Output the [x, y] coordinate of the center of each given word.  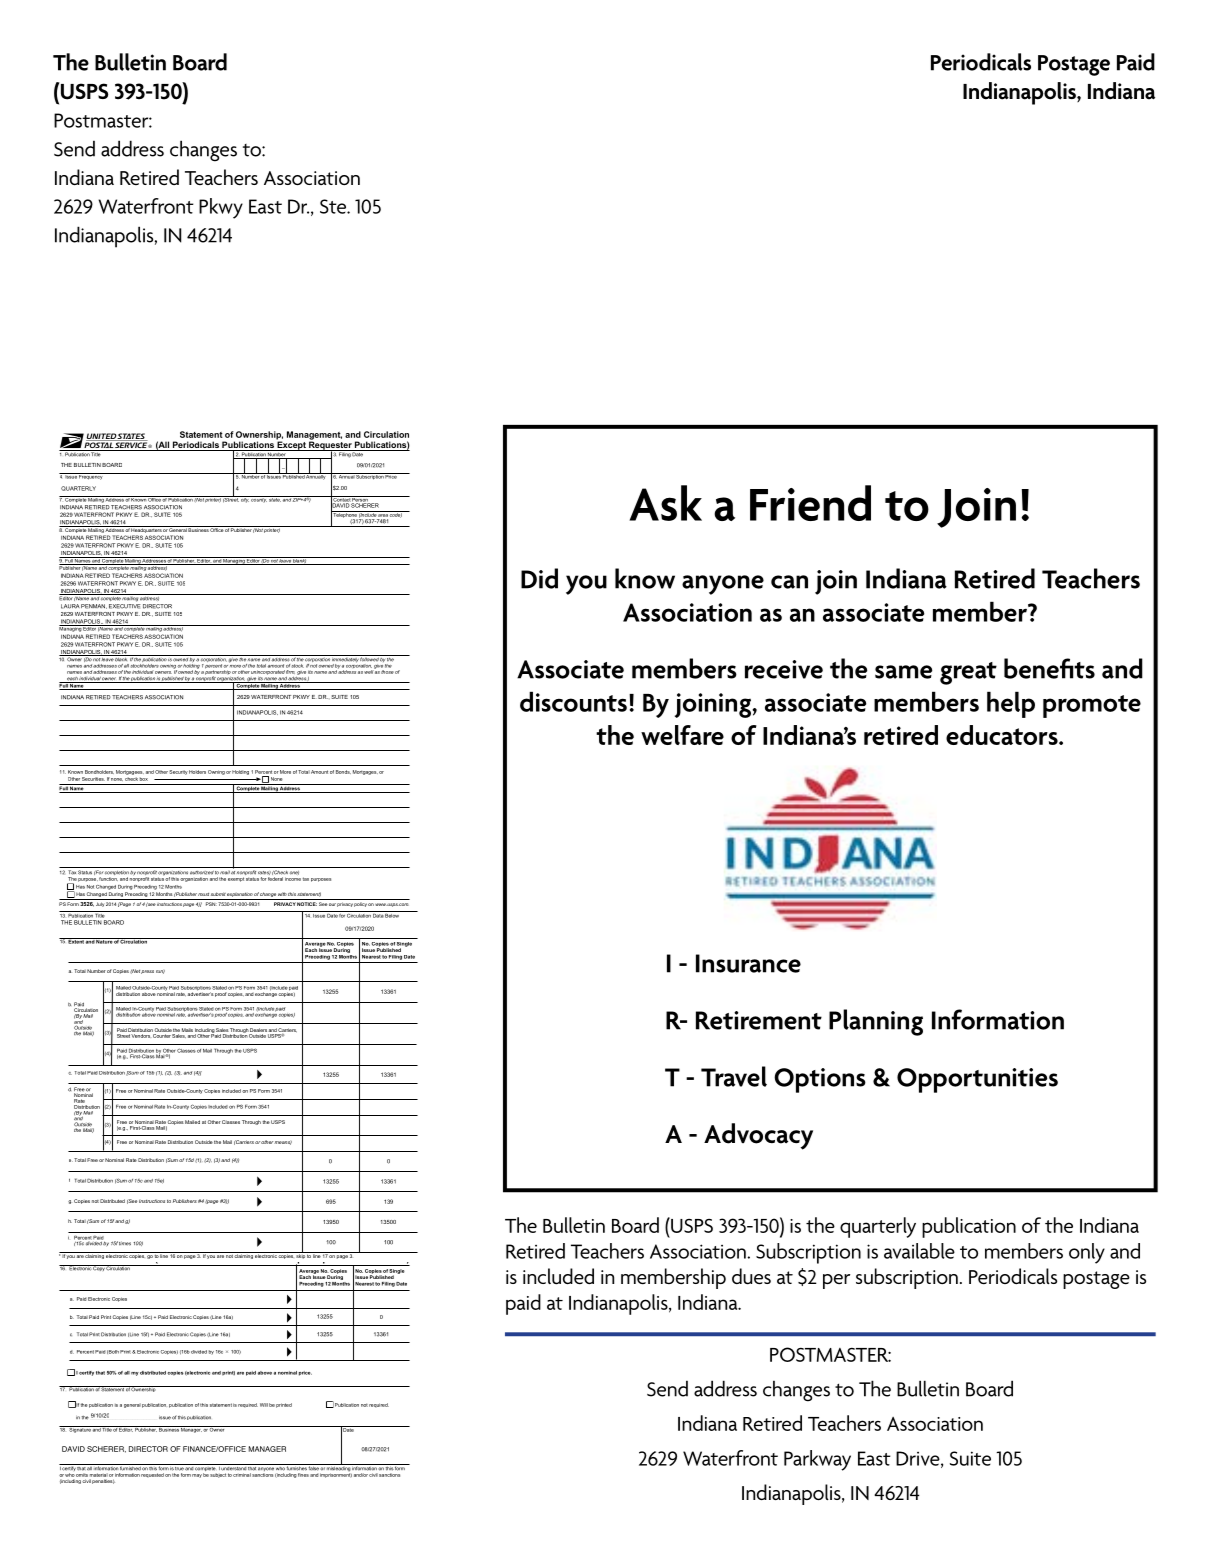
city [244, 499]
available [919, 1251]
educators [1003, 735]
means [283, 1143]
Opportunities [977, 1080]
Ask [665, 503]
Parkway [817, 1460]
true [179, 1467]
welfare [682, 735]
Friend [810, 503]
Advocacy [758, 1136]
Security [178, 772]
